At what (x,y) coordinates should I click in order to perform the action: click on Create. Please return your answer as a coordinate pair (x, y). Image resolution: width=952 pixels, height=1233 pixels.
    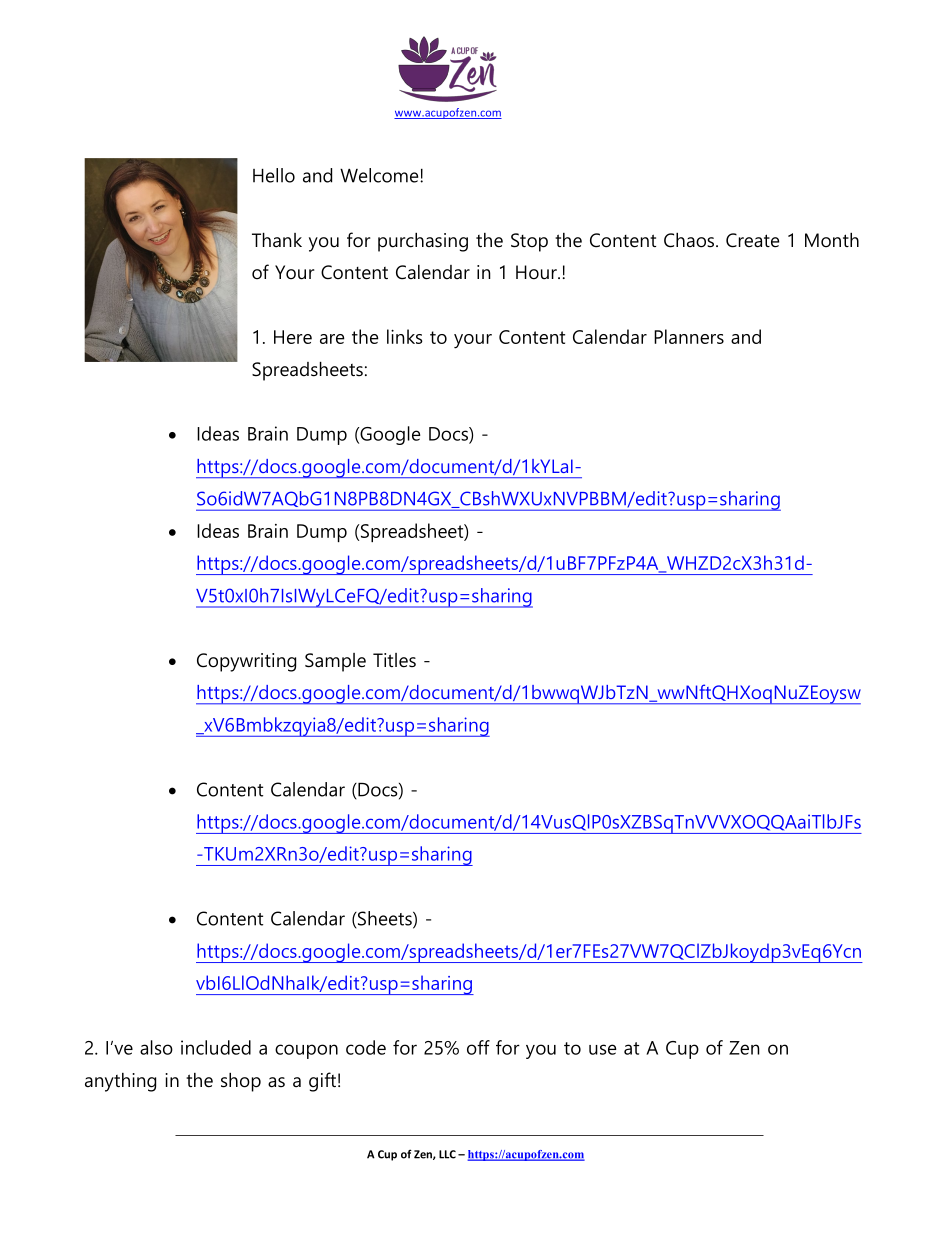
    Looking at the image, I should click on (752, 240).
